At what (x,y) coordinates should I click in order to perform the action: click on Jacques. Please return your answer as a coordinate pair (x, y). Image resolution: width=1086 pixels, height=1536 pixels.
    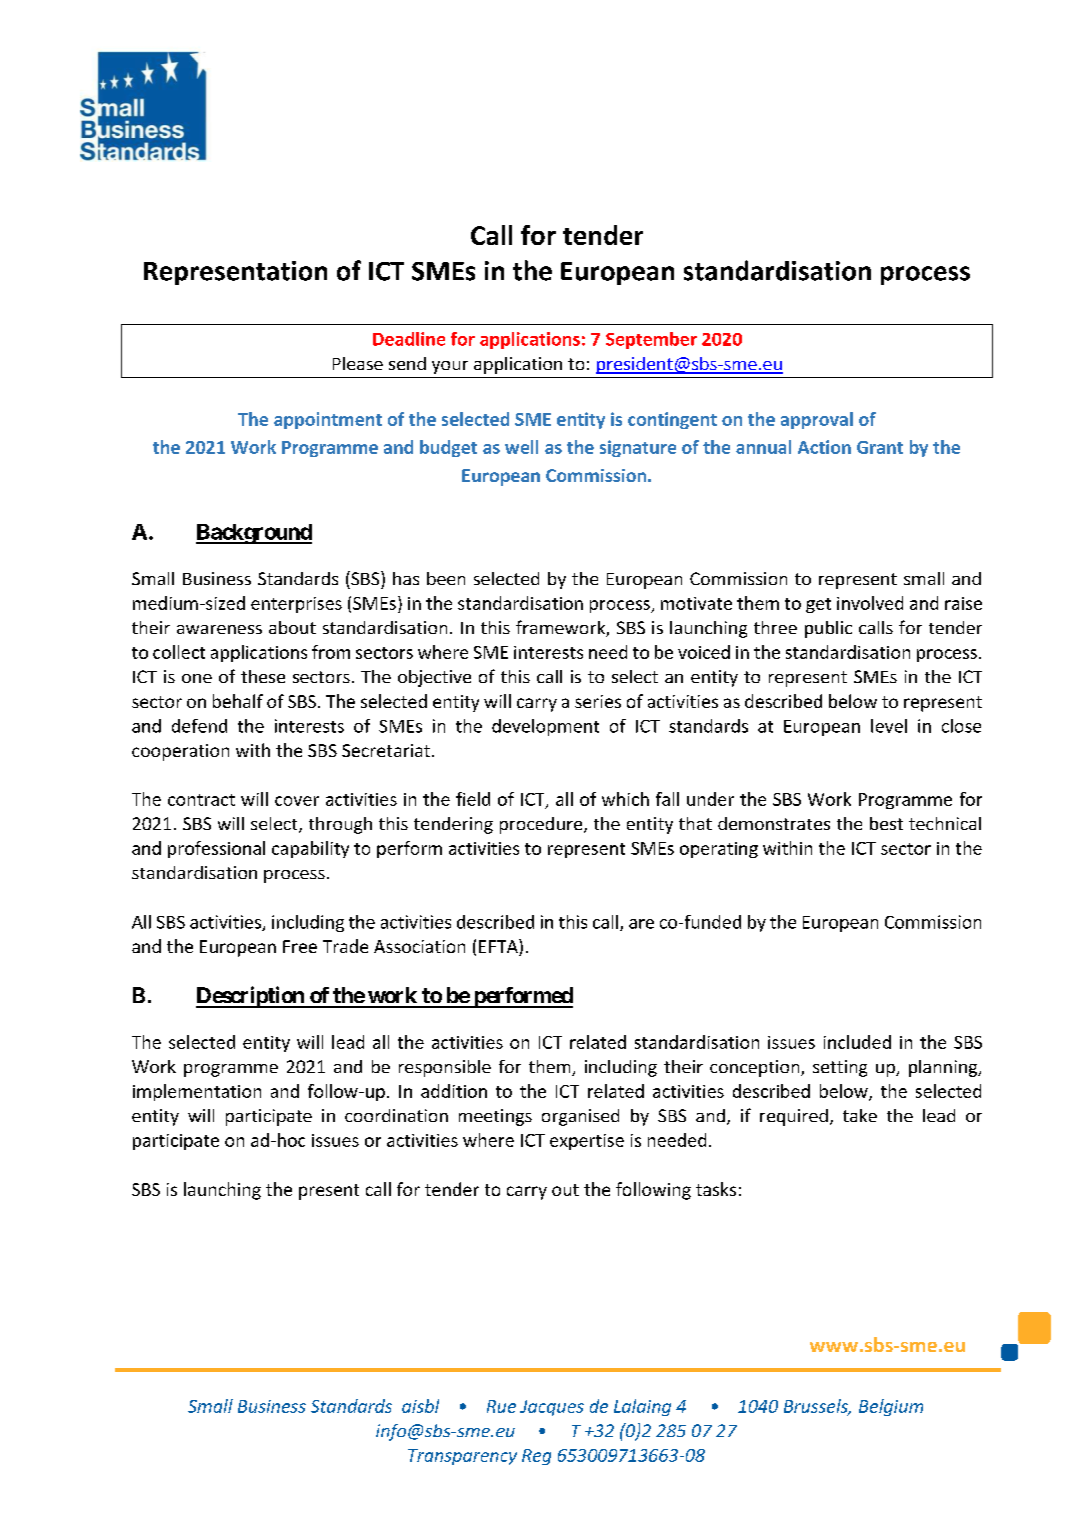
    Looking at the image, I should click on (552, 1408).
